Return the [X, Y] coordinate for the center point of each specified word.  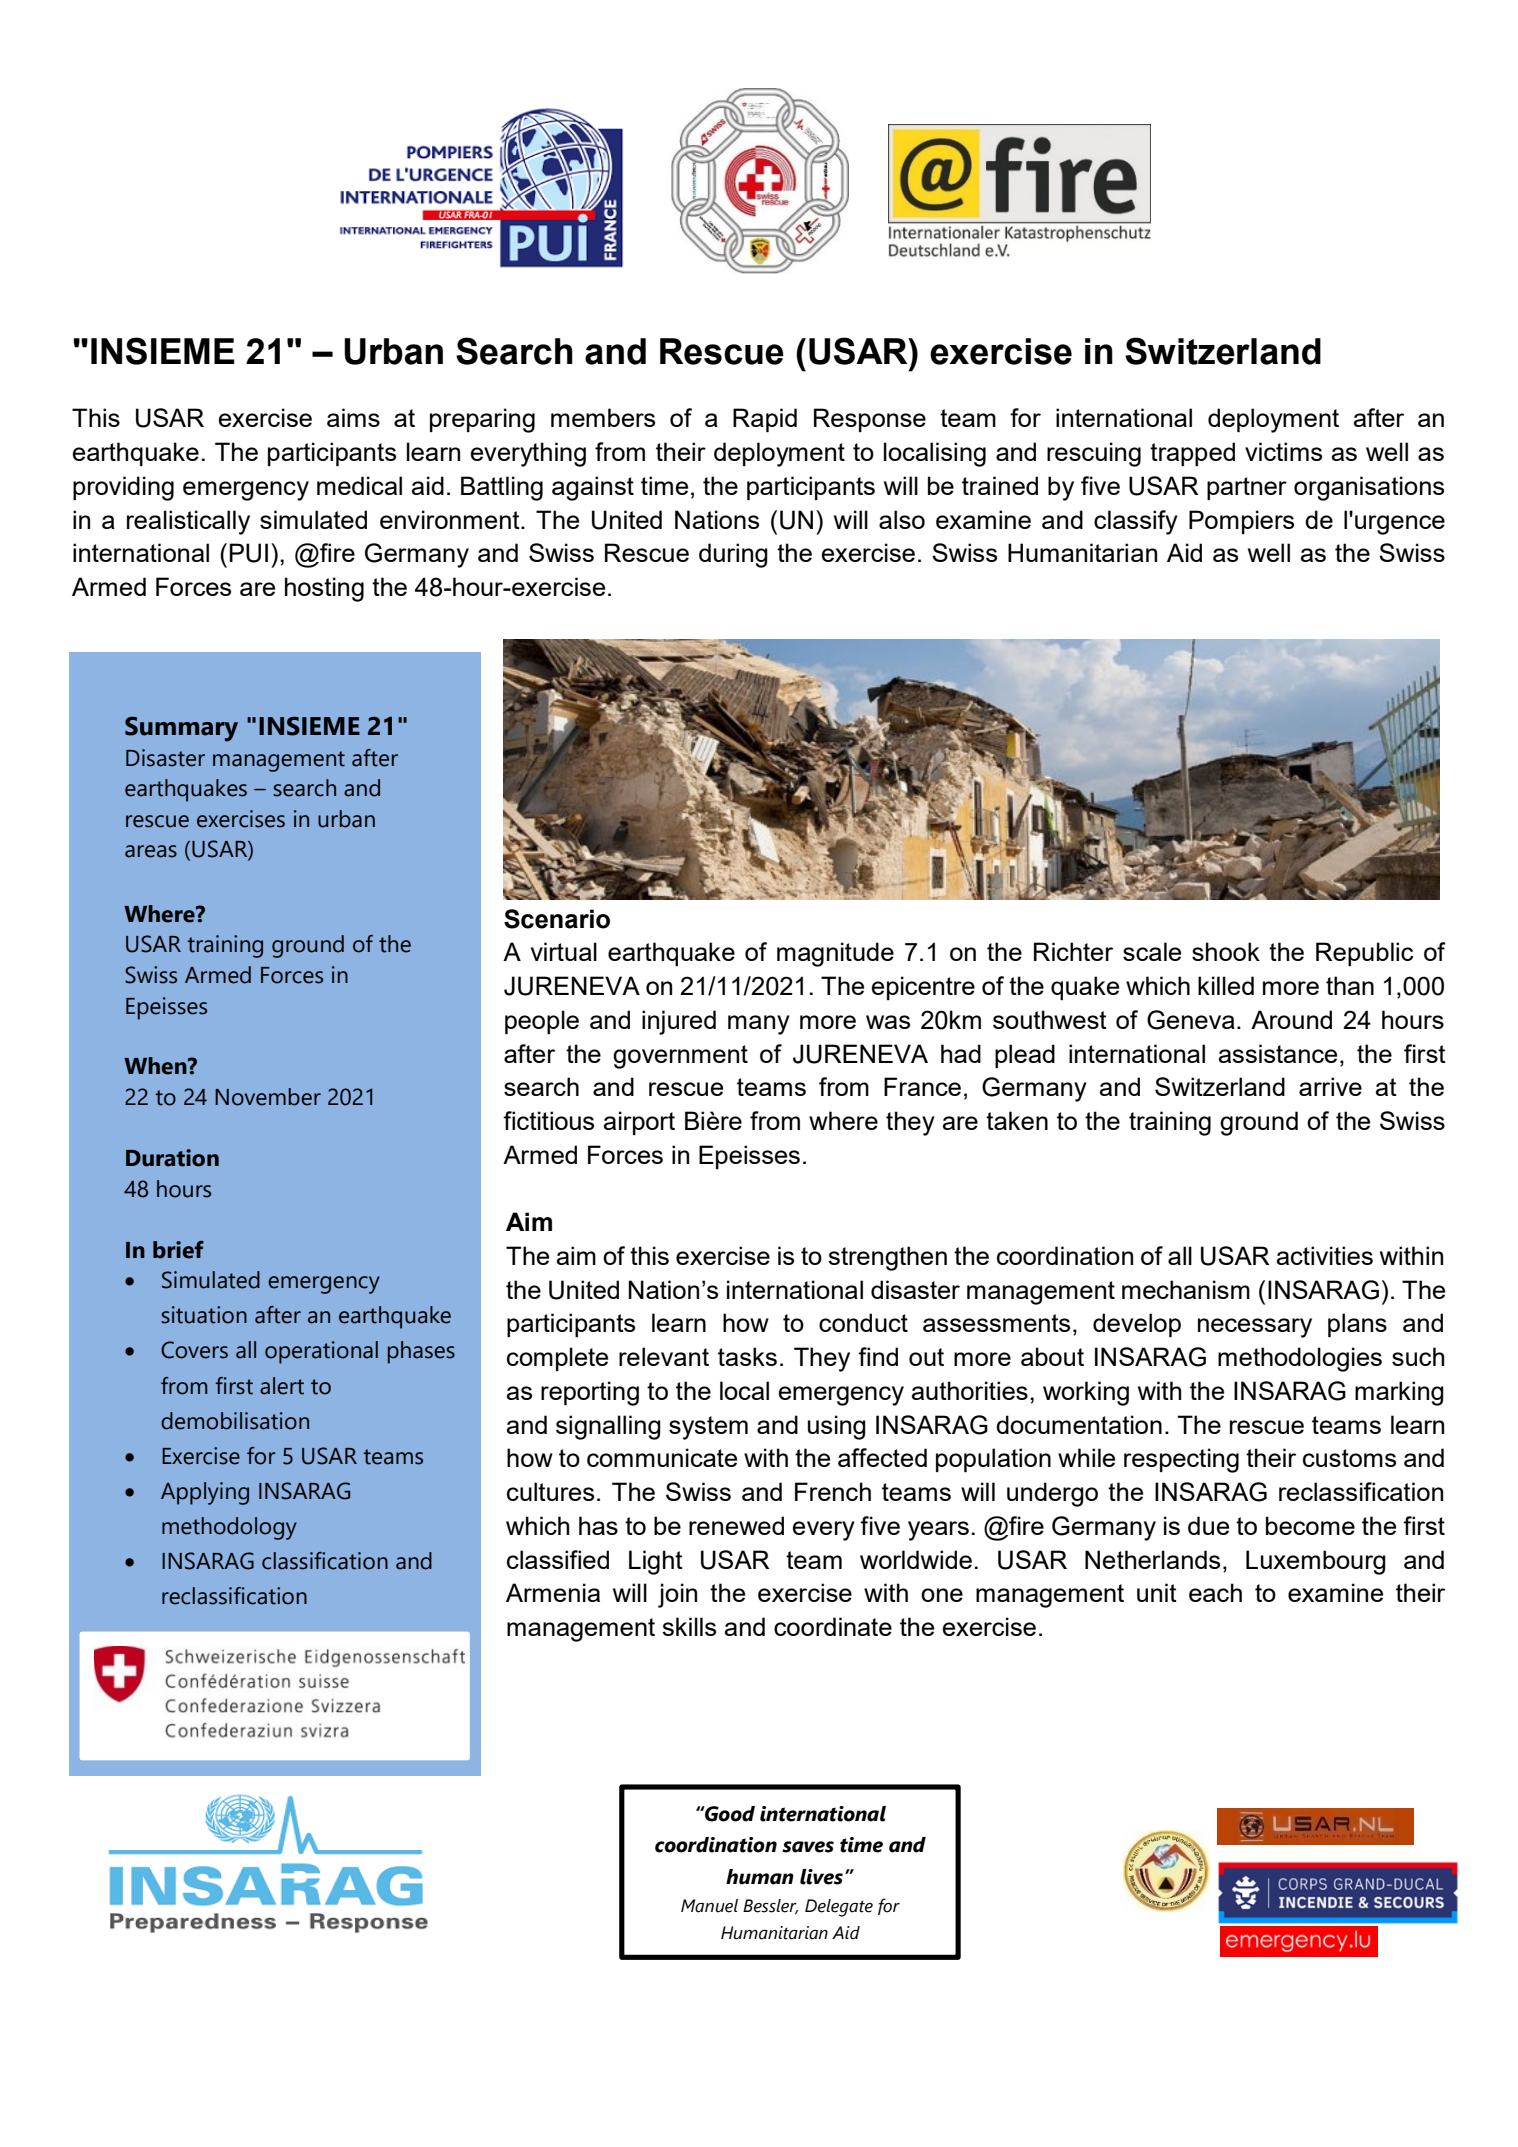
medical [359, 485]
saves [808, 1847]
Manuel [709, 1906]
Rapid [765, 420]
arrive [1330, 1086]
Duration [172, 1158]
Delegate [839, 1908]
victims [1283, 451]
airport [639, 1123]
